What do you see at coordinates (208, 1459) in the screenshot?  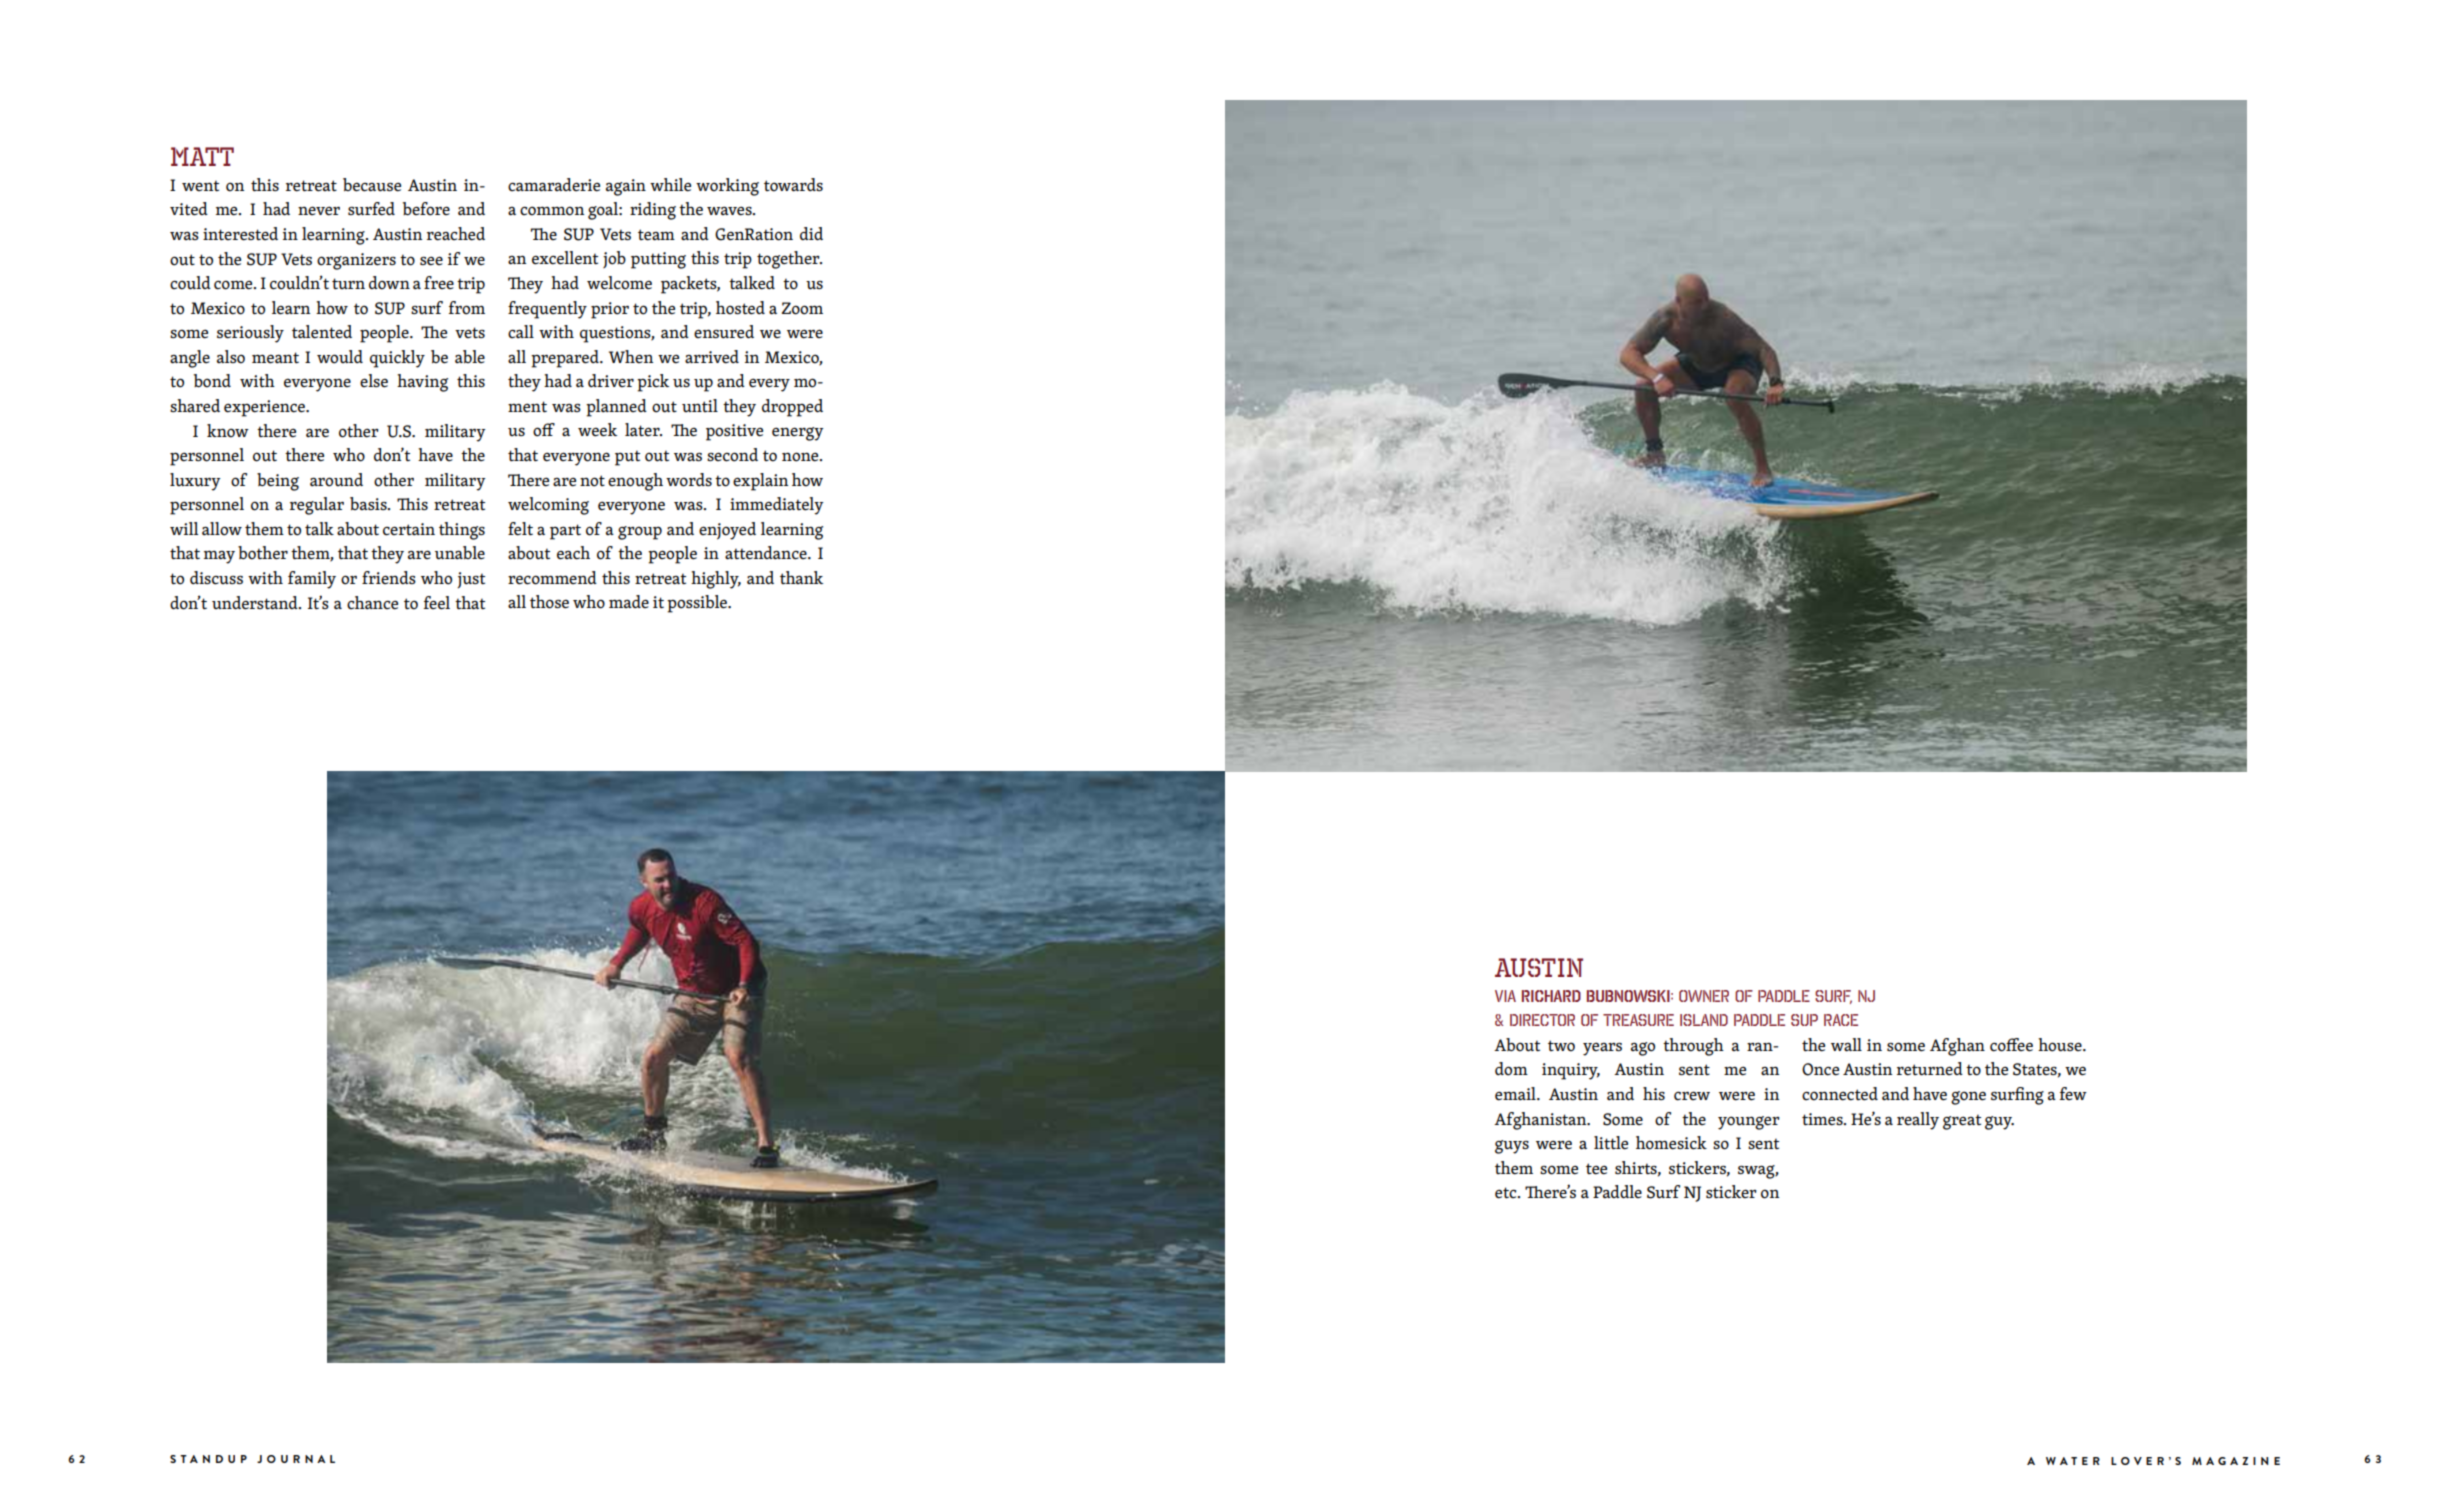 I see `STANDUP` at bounding box center [208, 1459].
